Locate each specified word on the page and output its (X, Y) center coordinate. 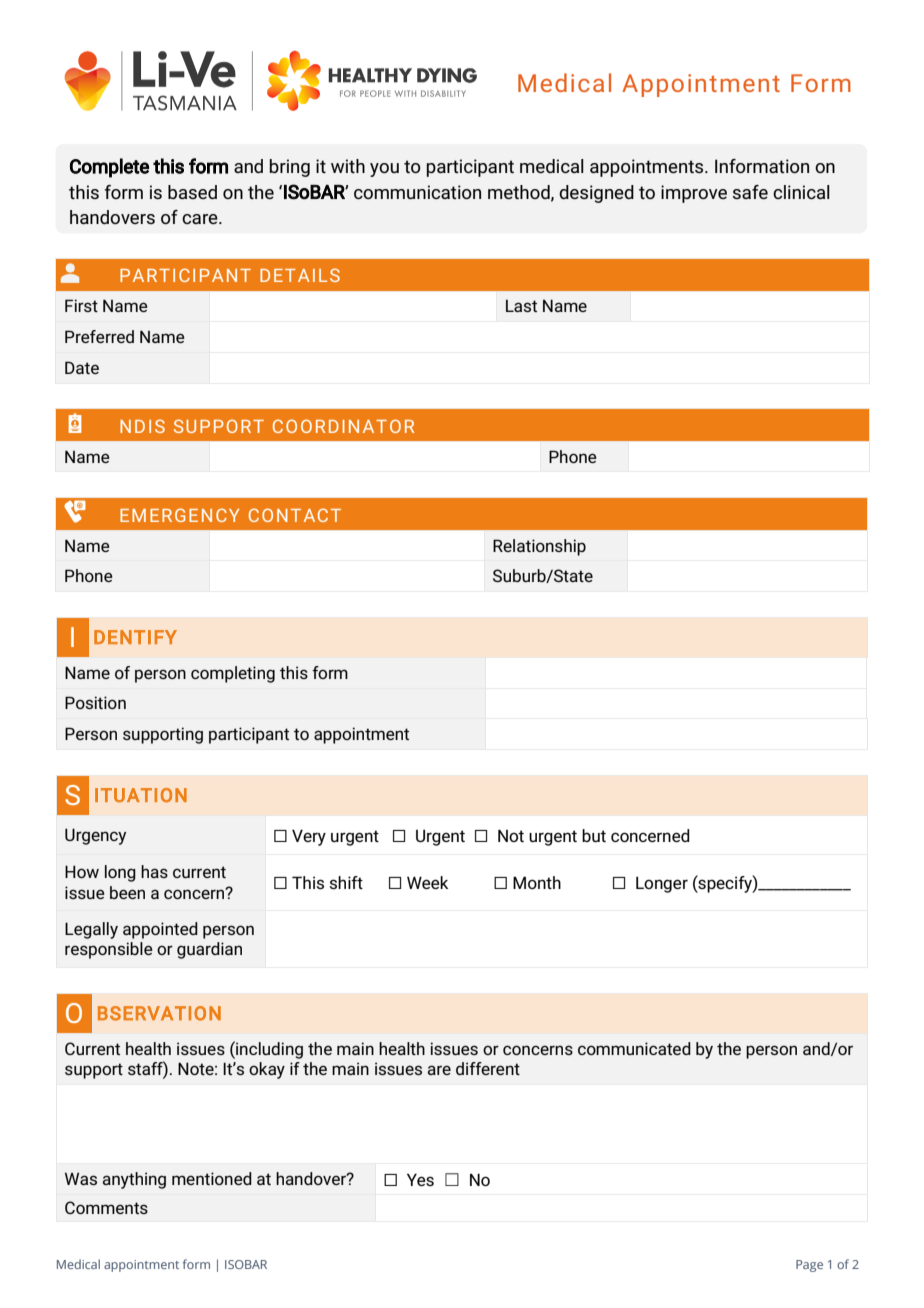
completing (233, 674)
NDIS (142, 426)
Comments (106, 1207)
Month (537, 882)
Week (427, 882)
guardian (209, 950)
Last (521, 306)
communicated (634, 1048)
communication (417, 192)
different (488, 1068)
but (594, 835)
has (154, 871)
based (192, 192)
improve (694, 194)
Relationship (539, 547)
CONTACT (295, 515)
